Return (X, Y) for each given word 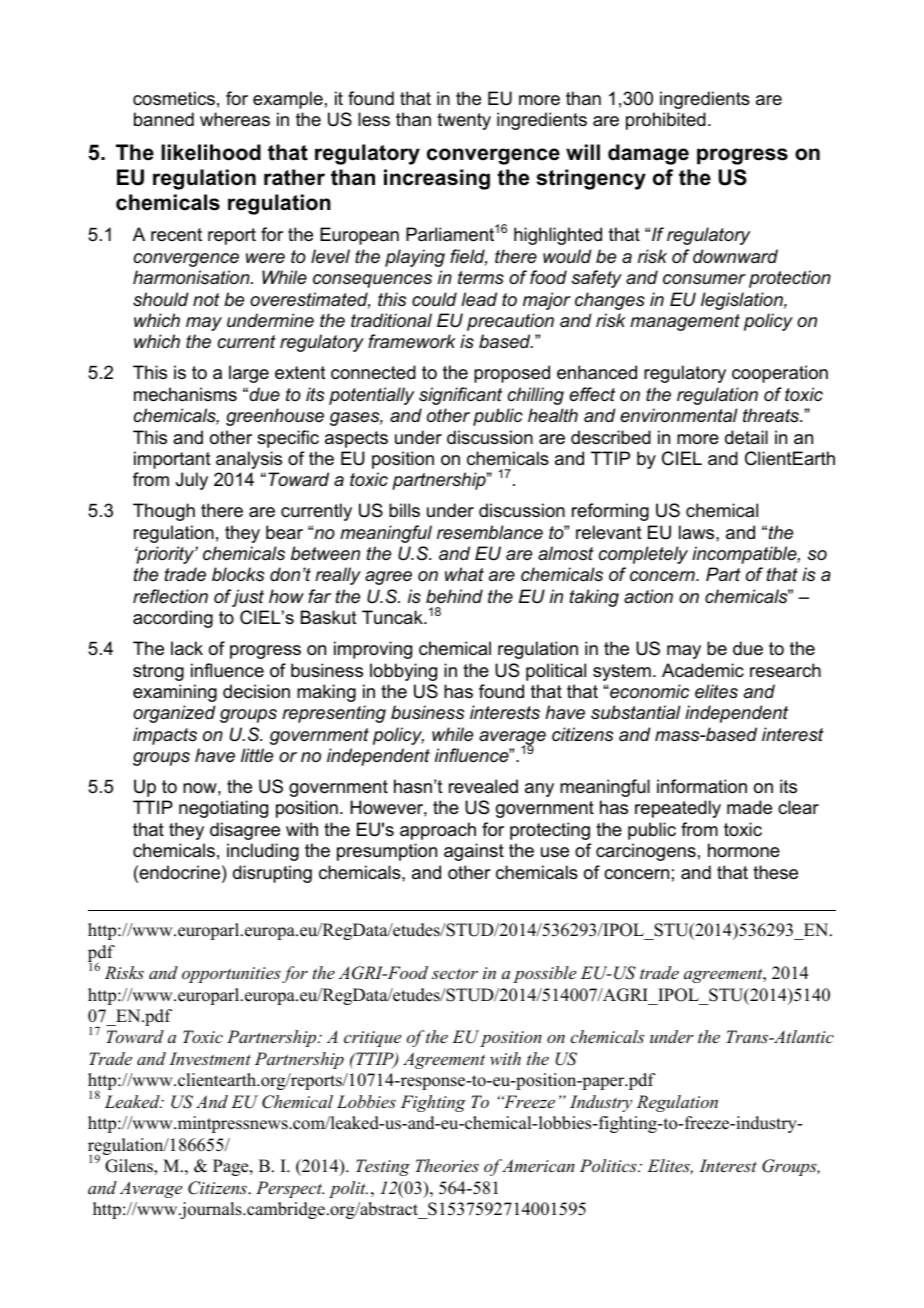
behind (454, 596)
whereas (235, 119)
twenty (464, 121)
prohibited (666, 121)
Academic (703, 670)
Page (232, 1167)
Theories (447, 1165)
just (248, 598)
